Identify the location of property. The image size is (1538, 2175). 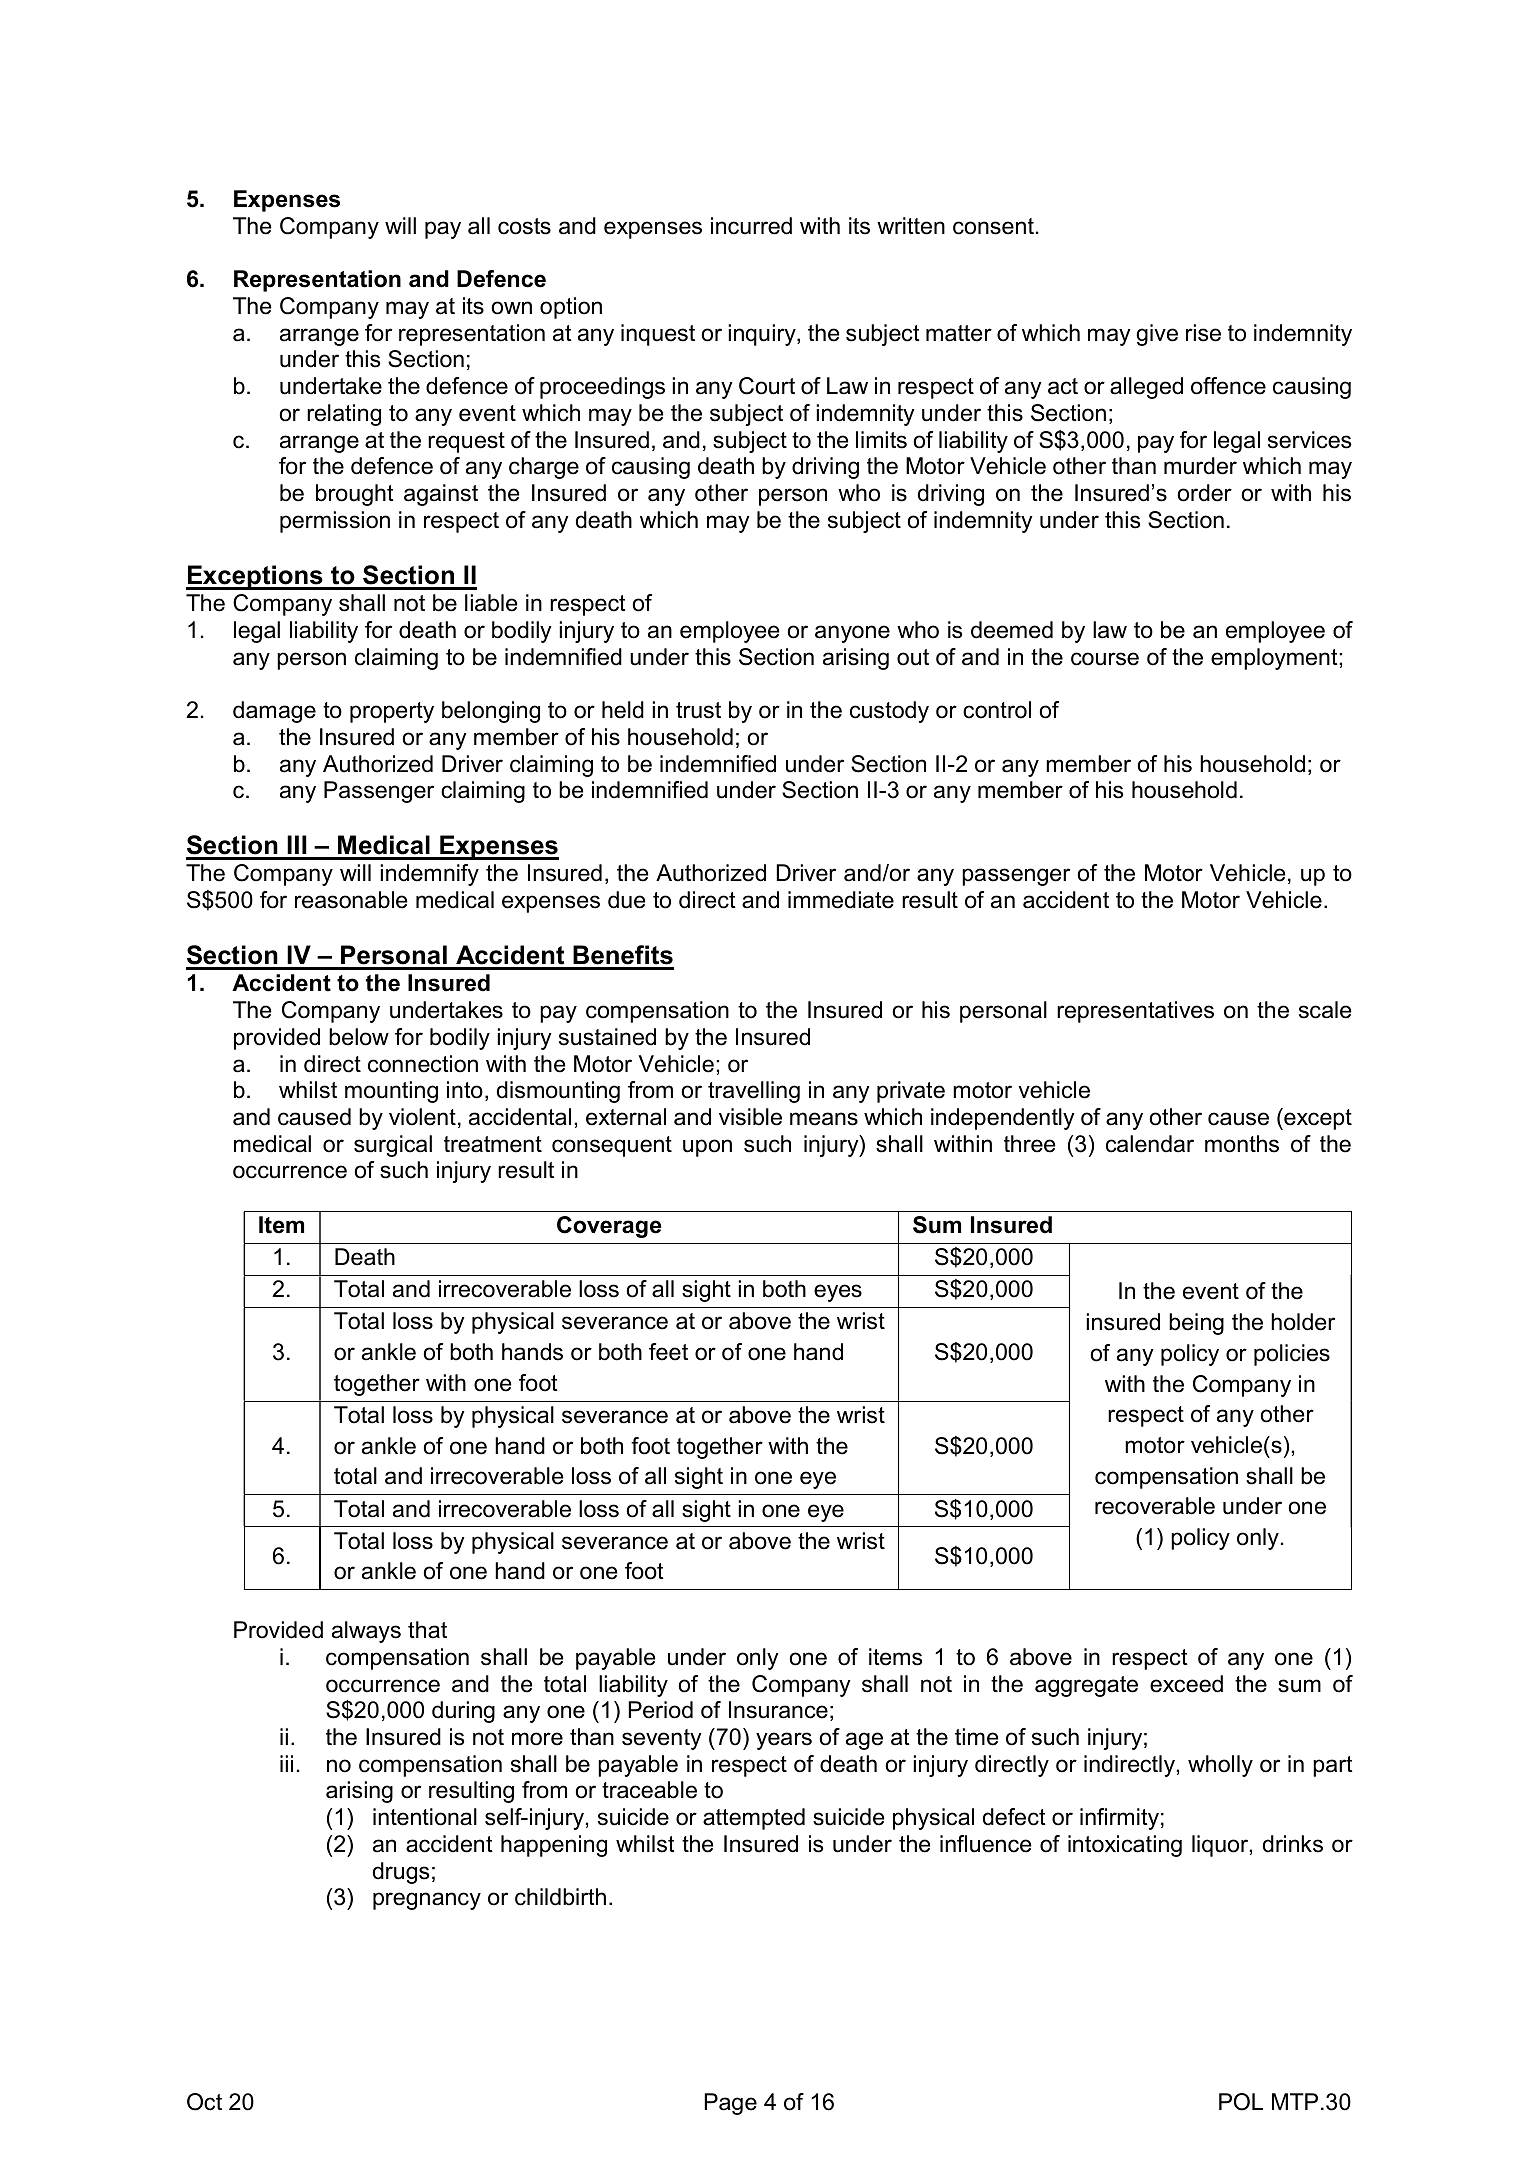
(392, 712).
